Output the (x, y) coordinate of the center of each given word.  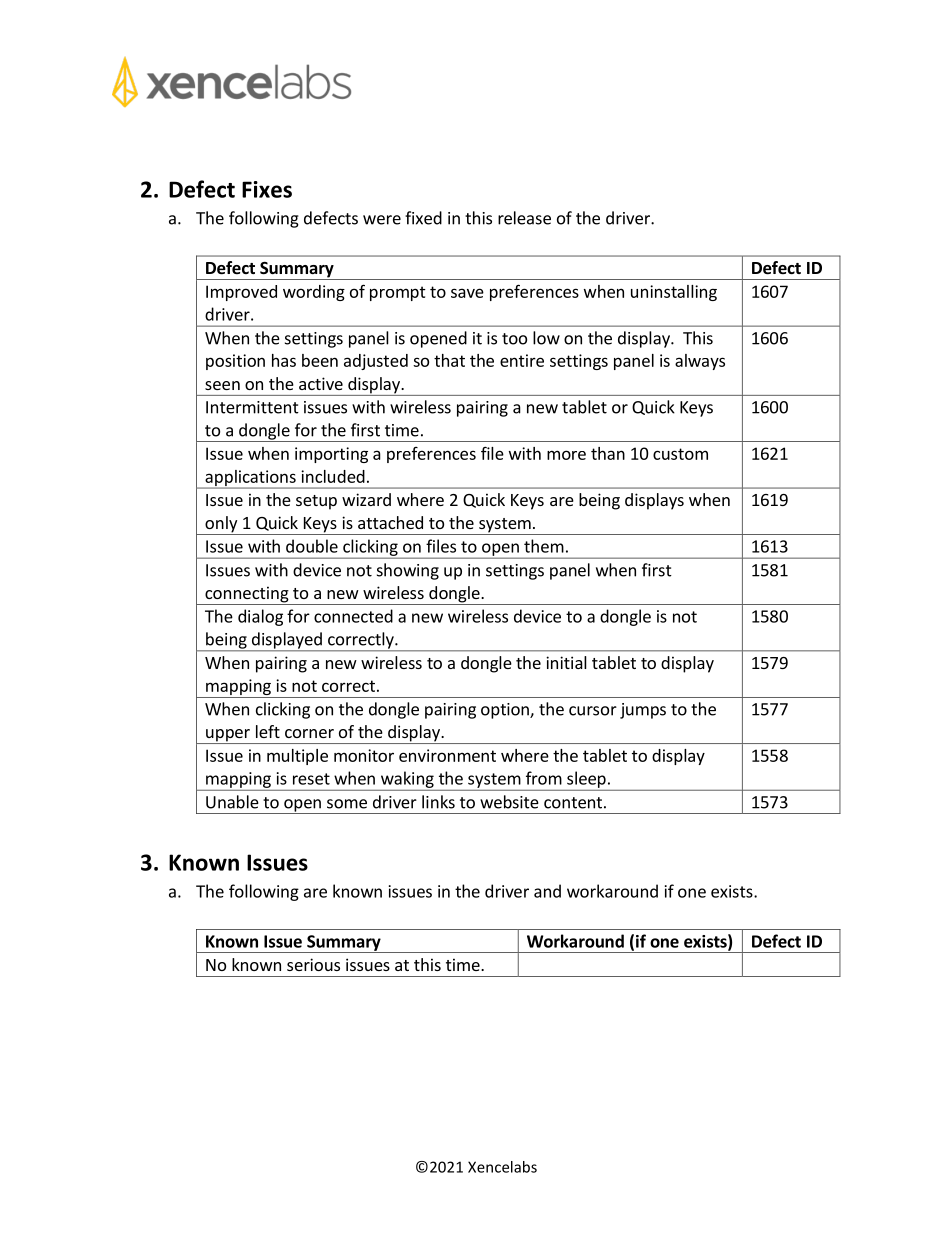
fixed (423, 218)
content (573, 803)
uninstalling (674, 293)
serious (313, 964)
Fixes (267, 189)
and (547, 891)
